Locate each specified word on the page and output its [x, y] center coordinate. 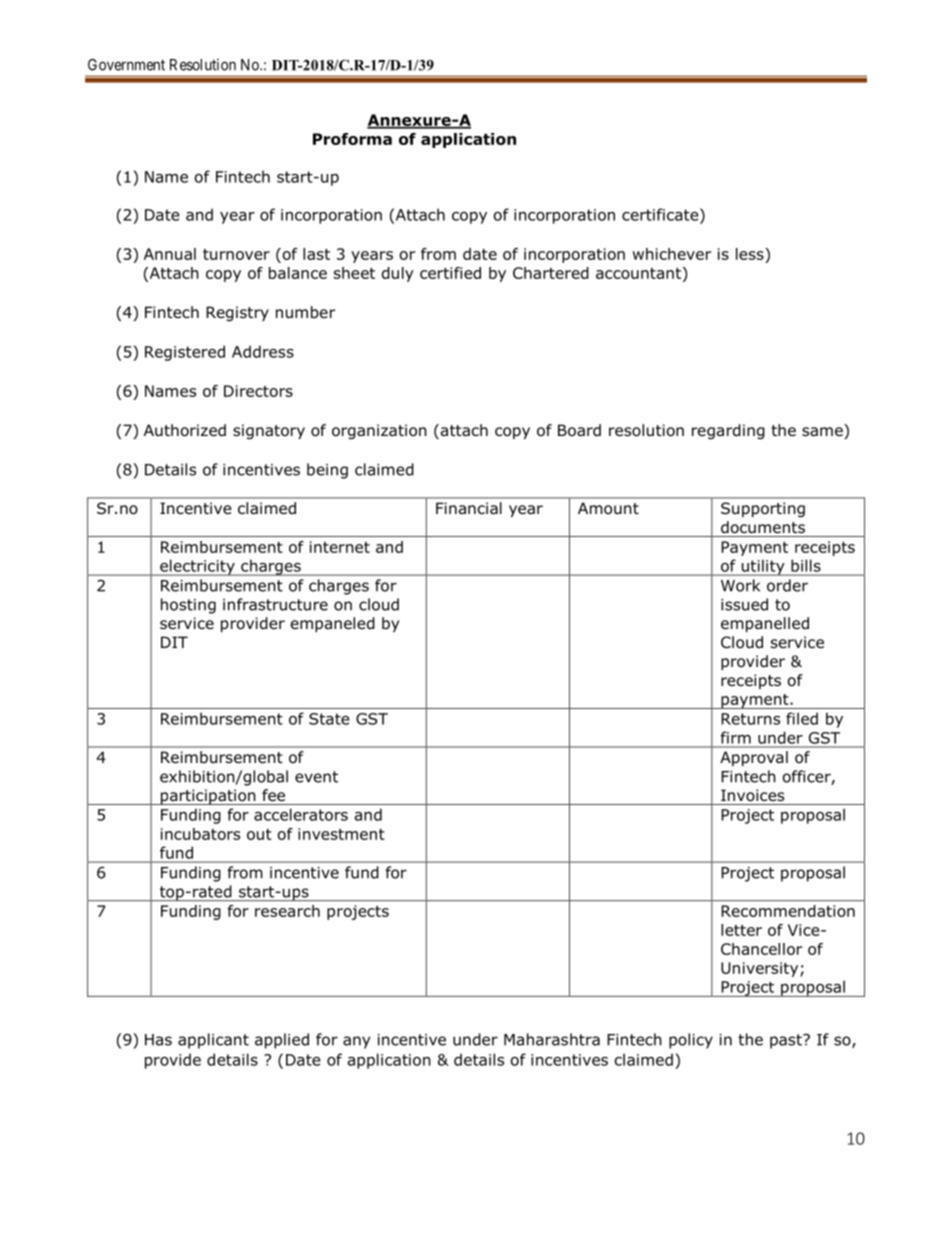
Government [126, 65]
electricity [197, 567]
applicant [213, 1041]
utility [763, 567]
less [751, 254]
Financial [469, 508]
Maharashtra [552, 1039]
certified [450, 273]
